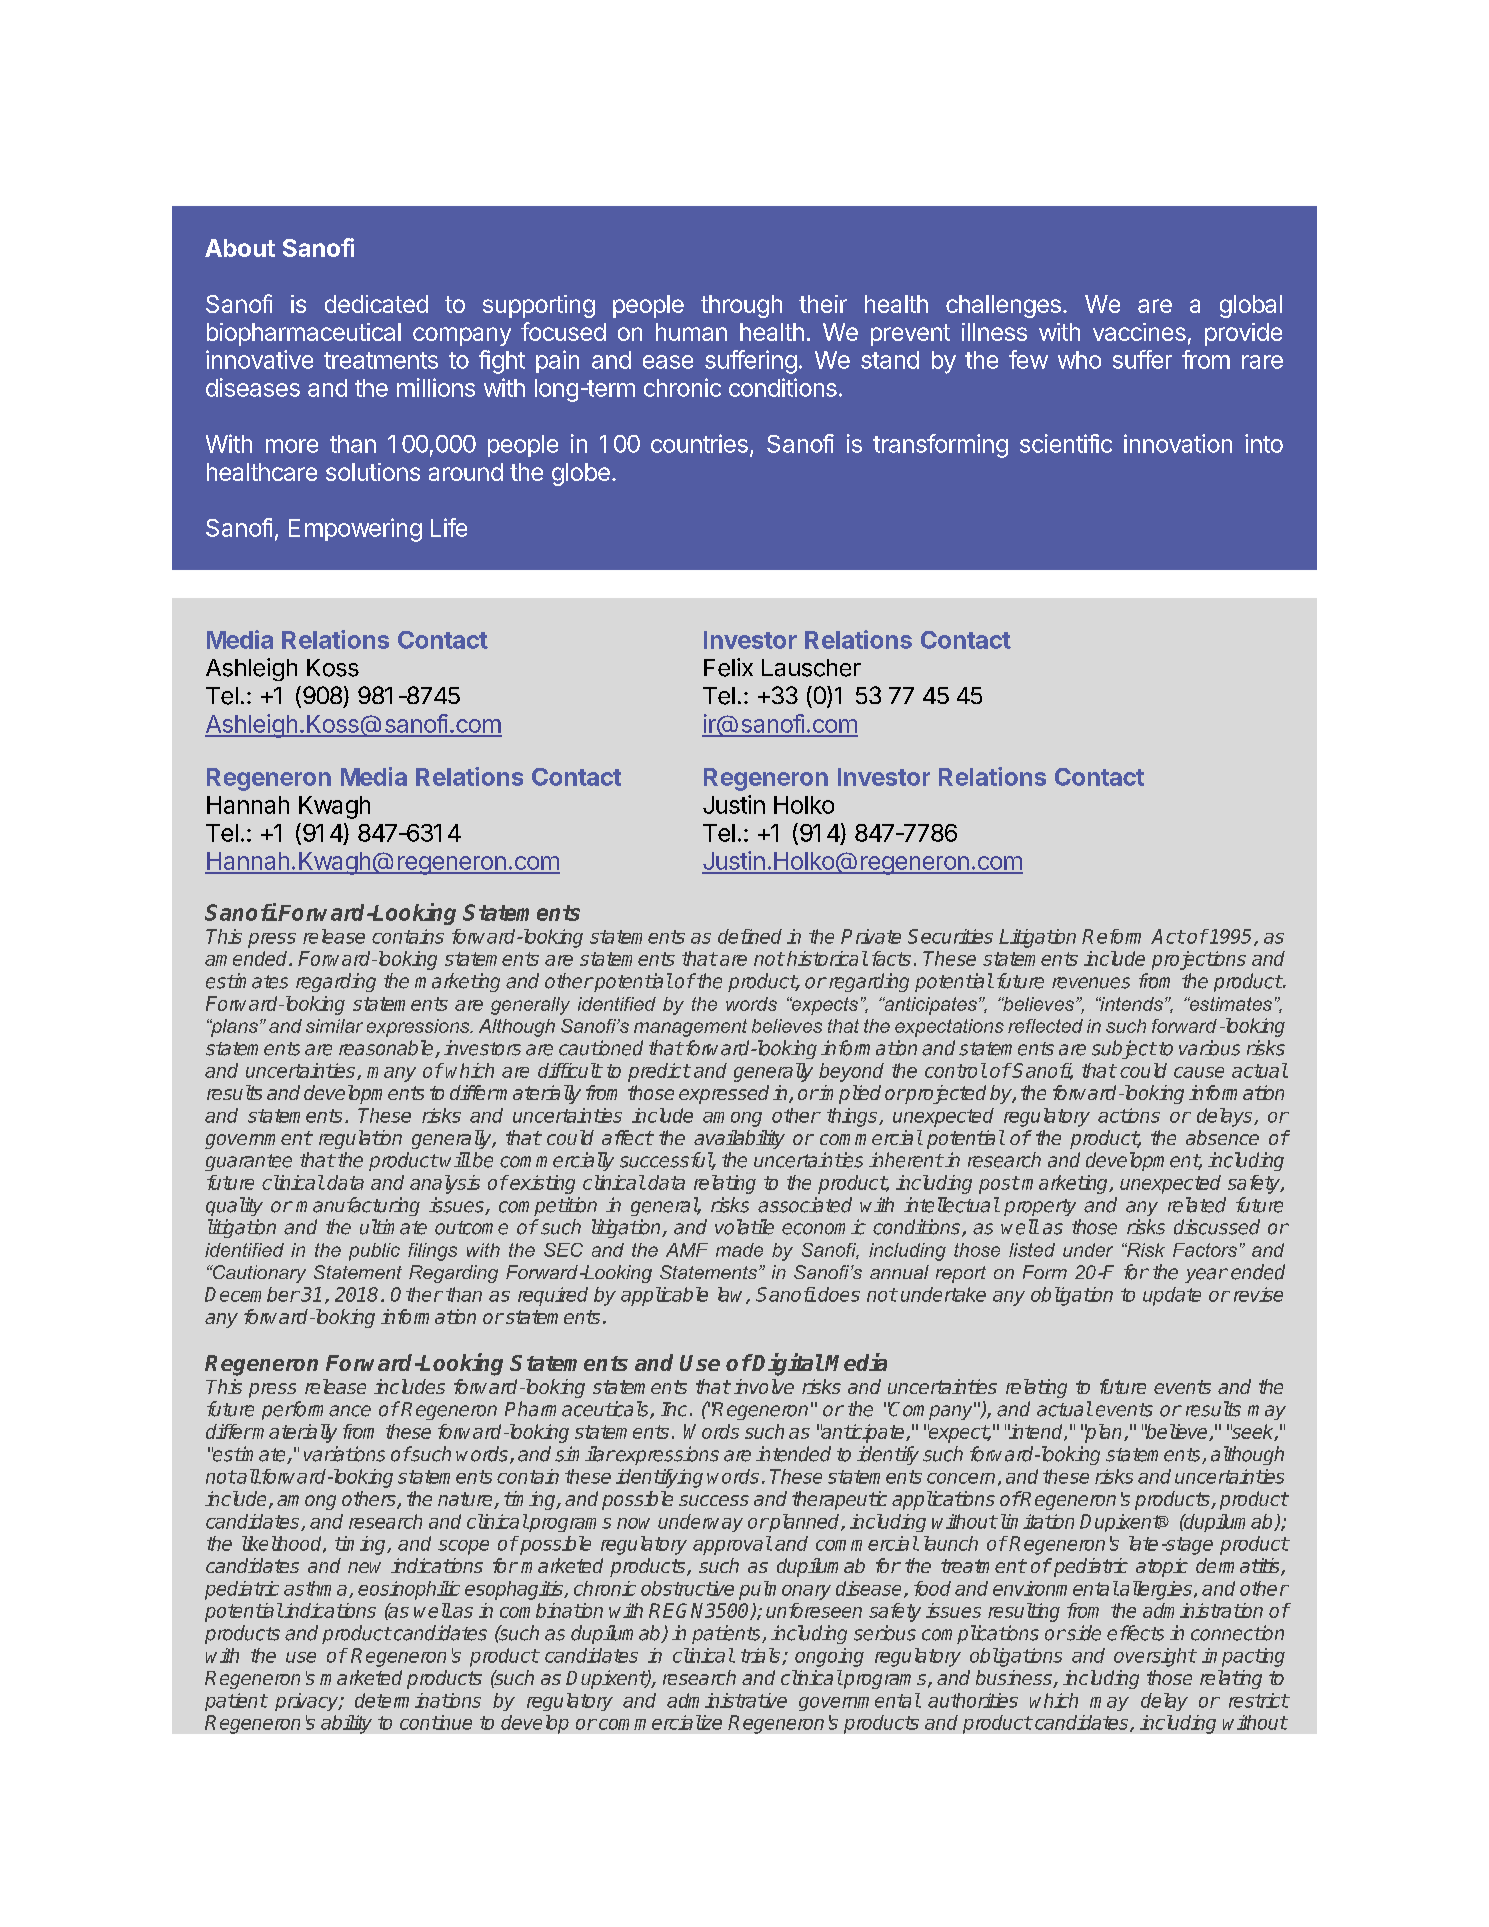 This screenshot has width=1489, height=1927. Describe the element at coordinates (750, 936) in the screenshot. I see `defined` at that location.
